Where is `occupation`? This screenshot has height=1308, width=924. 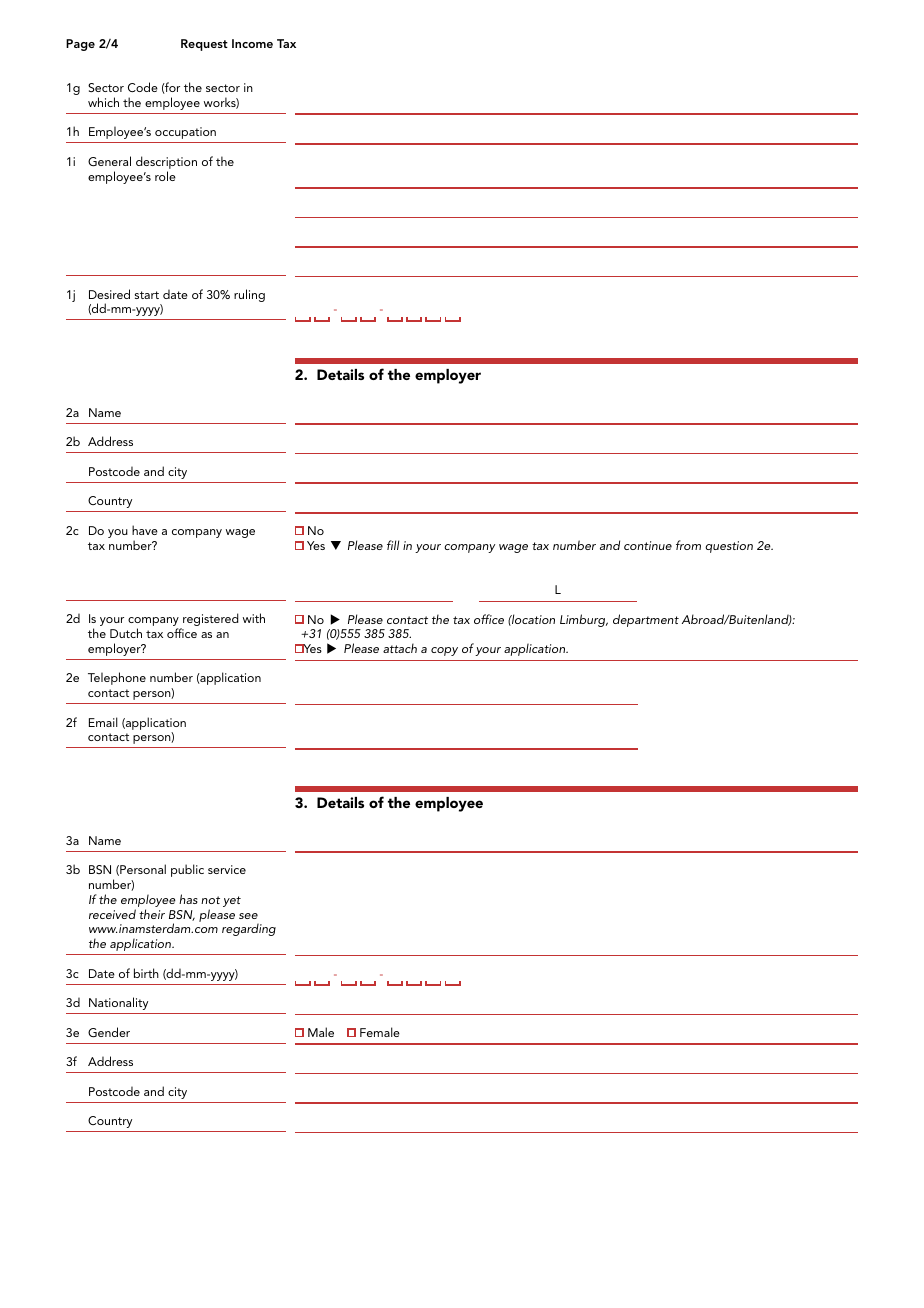 occupation is located at coordinates (185, 133).
